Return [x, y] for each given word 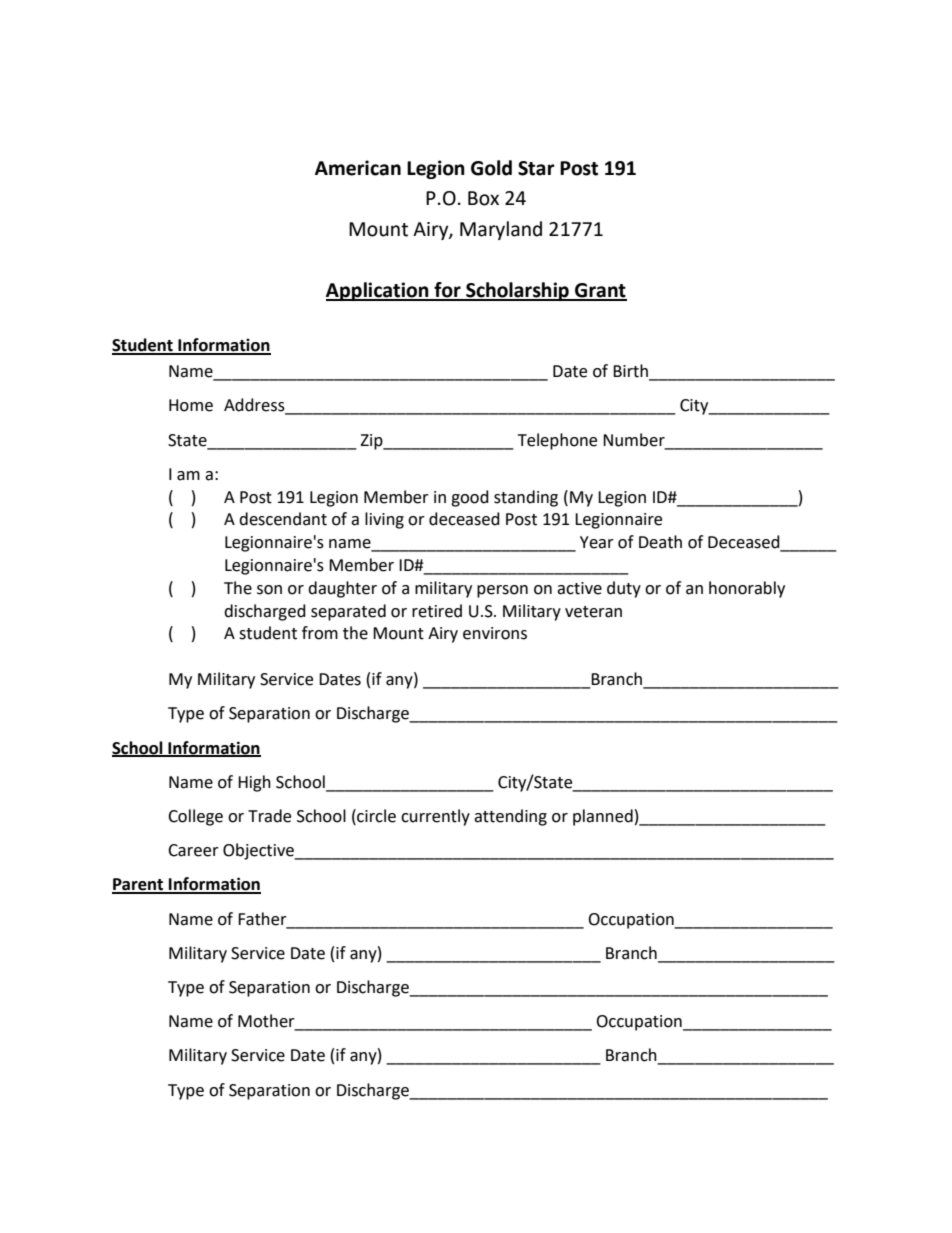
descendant [283, 519]
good [470, 498]
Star [536, 168]
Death [660, 542]
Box [483, 198]
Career [193, 850]
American [358, 168]
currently [435, 817]
